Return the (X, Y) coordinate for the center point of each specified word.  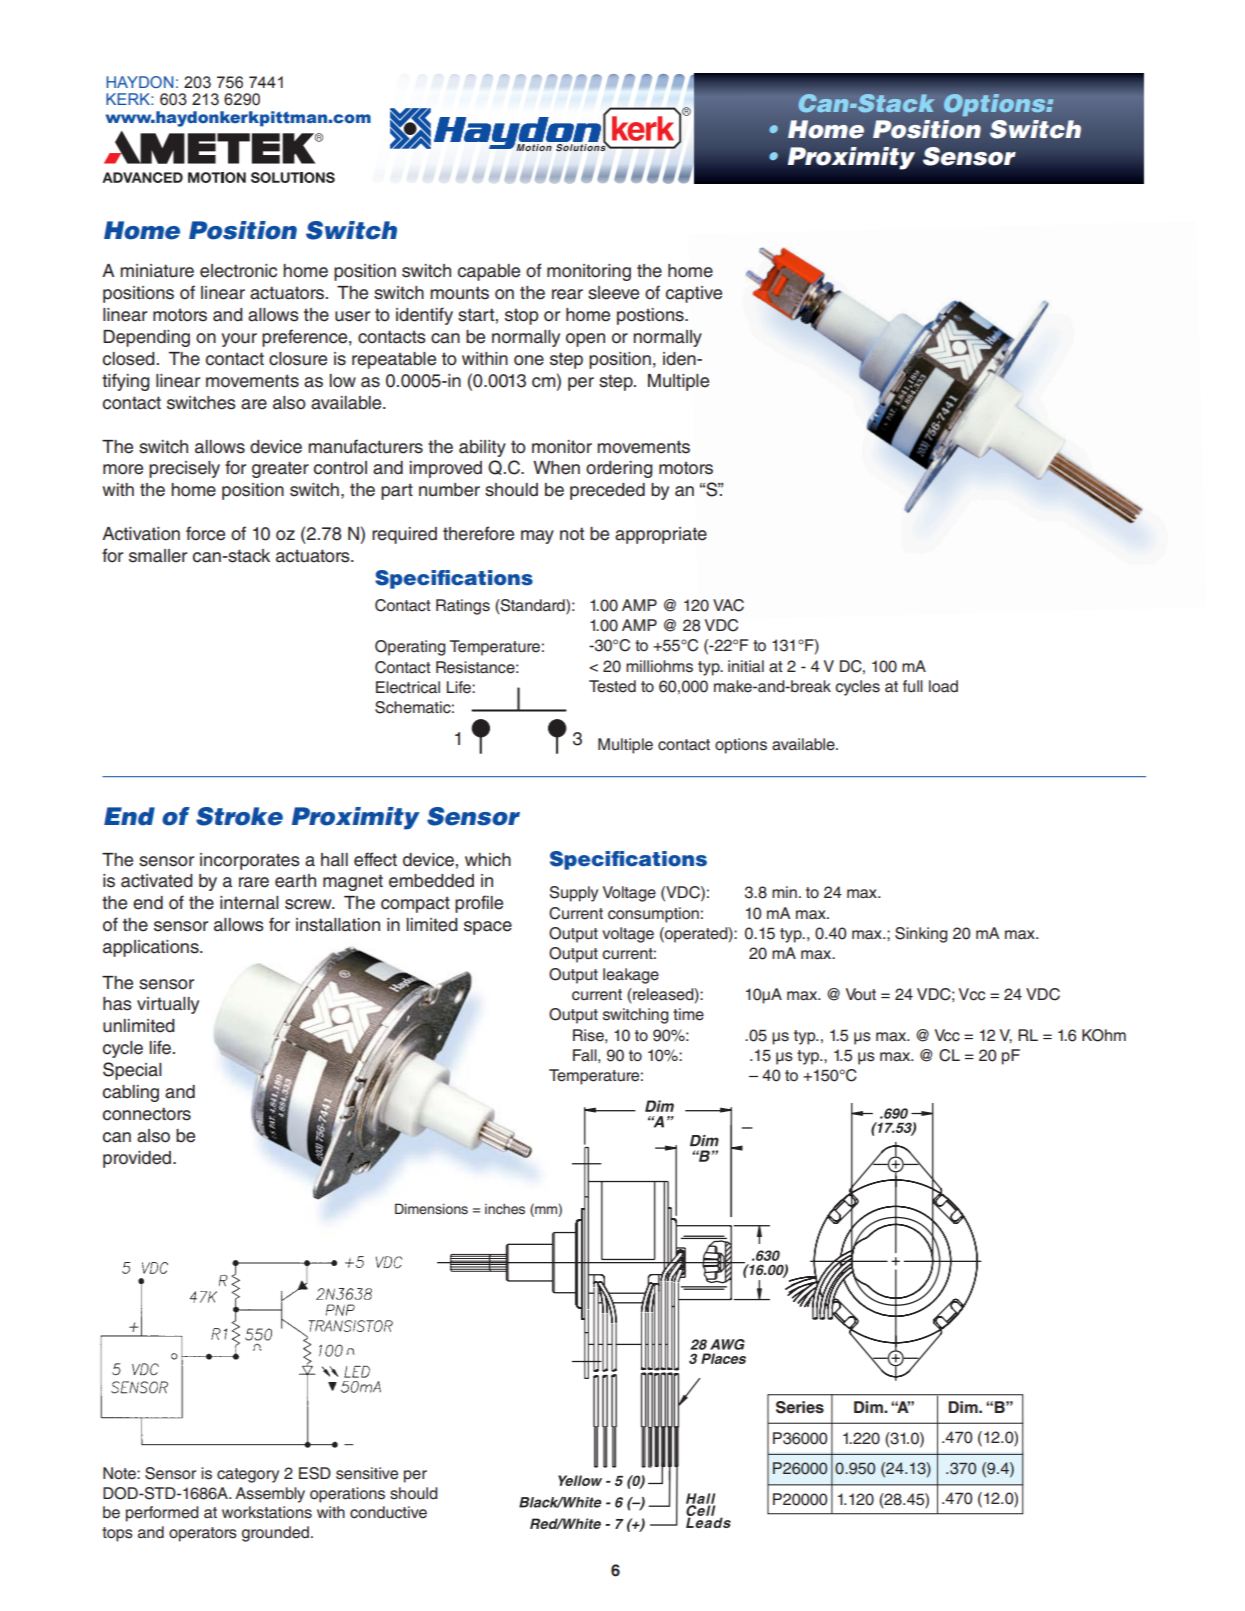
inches (505, 1209)
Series (800, 1407)
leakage (631, 976)
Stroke (239, 816)
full (913, 686)
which (488, 860)
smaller (158, 556)
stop (521, 316)
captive (694, 294)
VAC (728, 605)
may (537, 537)
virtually (168, 1005)
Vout (861, 994)
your (239, 340)
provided (138, 1159)
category (248, 1475)
